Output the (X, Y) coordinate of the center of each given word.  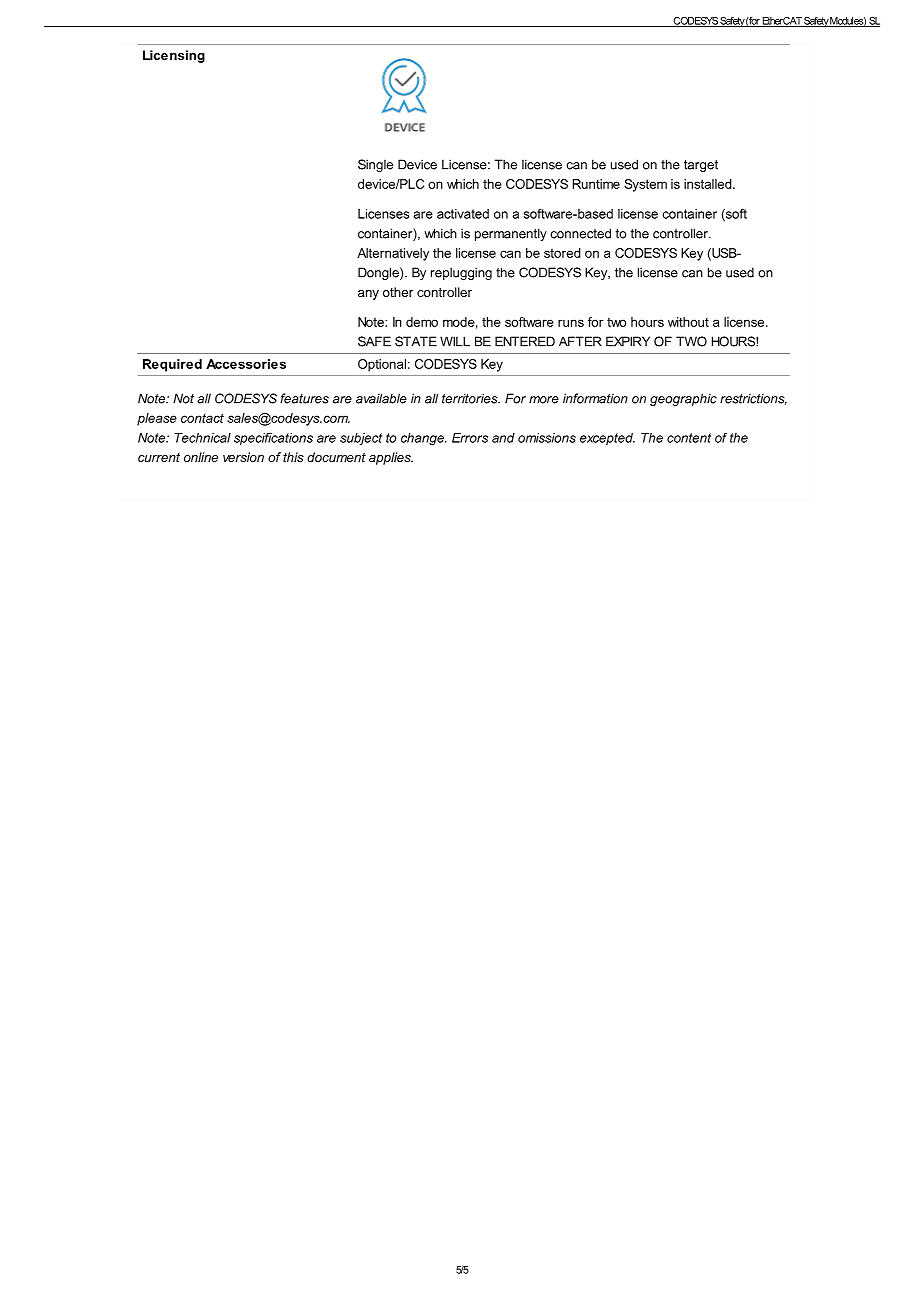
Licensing (174, 56)
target (701, 166)
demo (422, 322)
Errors (470, 438)
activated (463, 214)
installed (709, 184)
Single (375, 165)
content (689, 438)
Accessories (246, 364)
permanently (511, 234)
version (243, 457)
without (688, 322)
